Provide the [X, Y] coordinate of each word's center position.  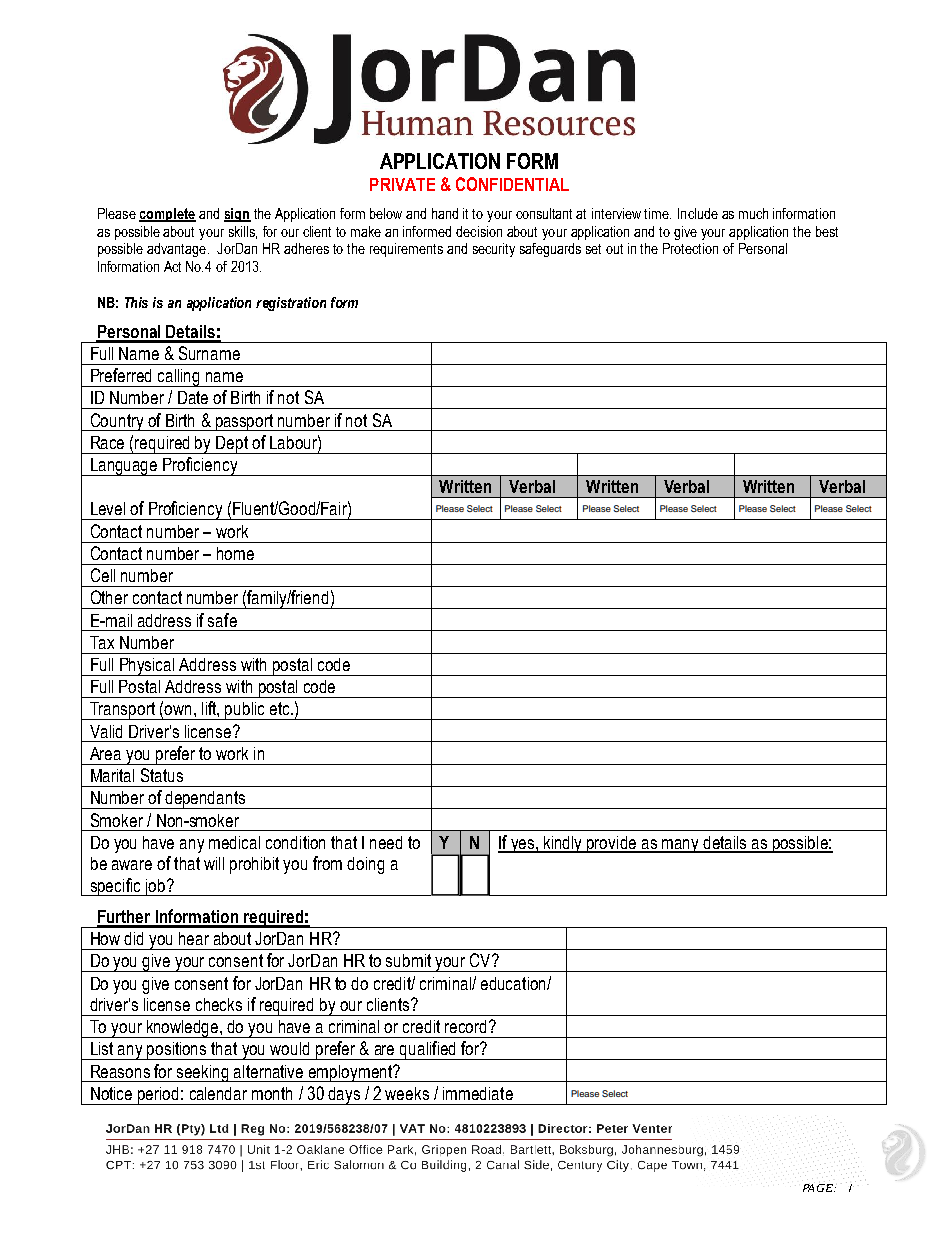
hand [445, 213]
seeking [203, 1073]
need [386, 842]
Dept [233, 445]
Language [124, 467]
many [680, 846]
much [753, 213]
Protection [690, 248]
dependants [206, 800]
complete [167, 215]
